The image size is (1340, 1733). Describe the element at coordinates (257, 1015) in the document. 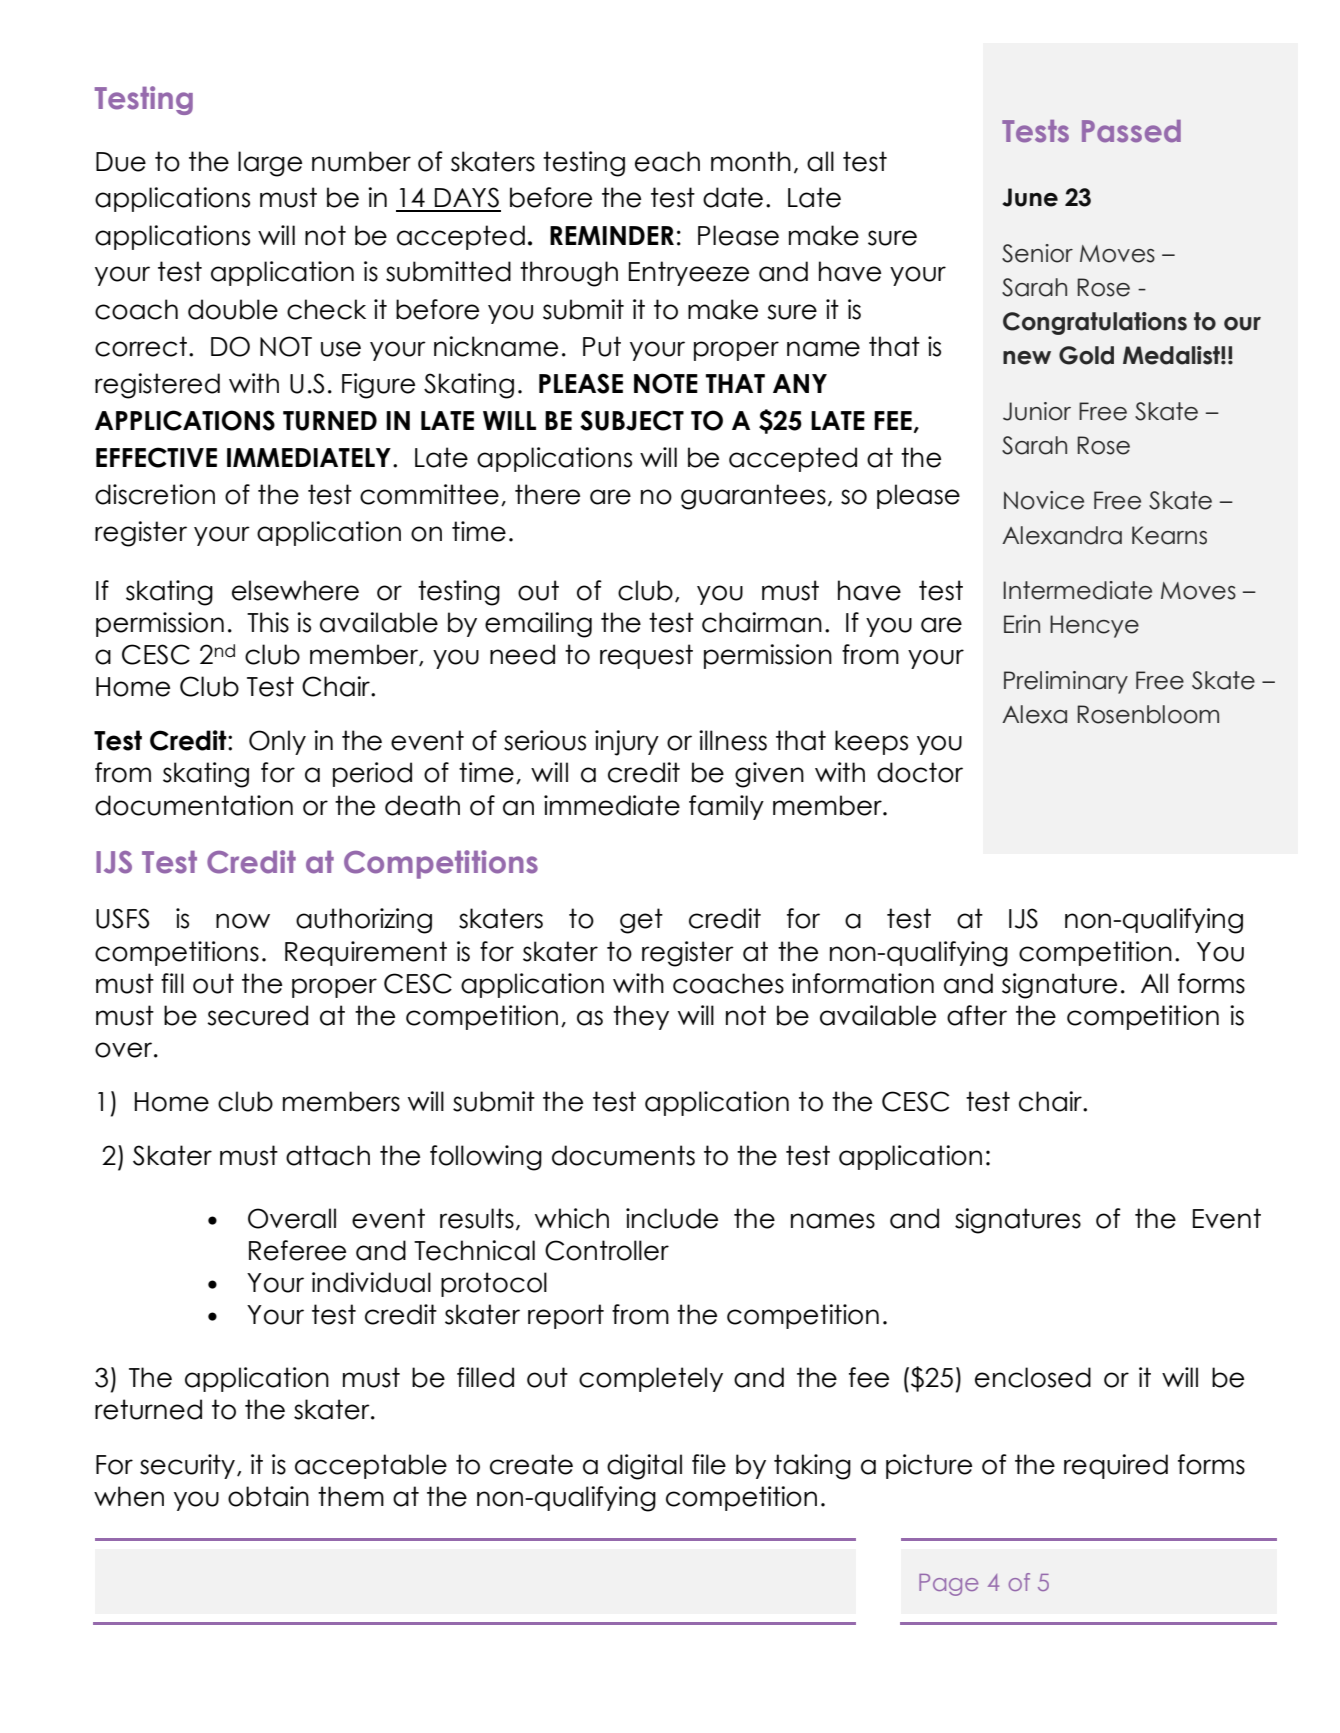

I see `secured` at that location.
